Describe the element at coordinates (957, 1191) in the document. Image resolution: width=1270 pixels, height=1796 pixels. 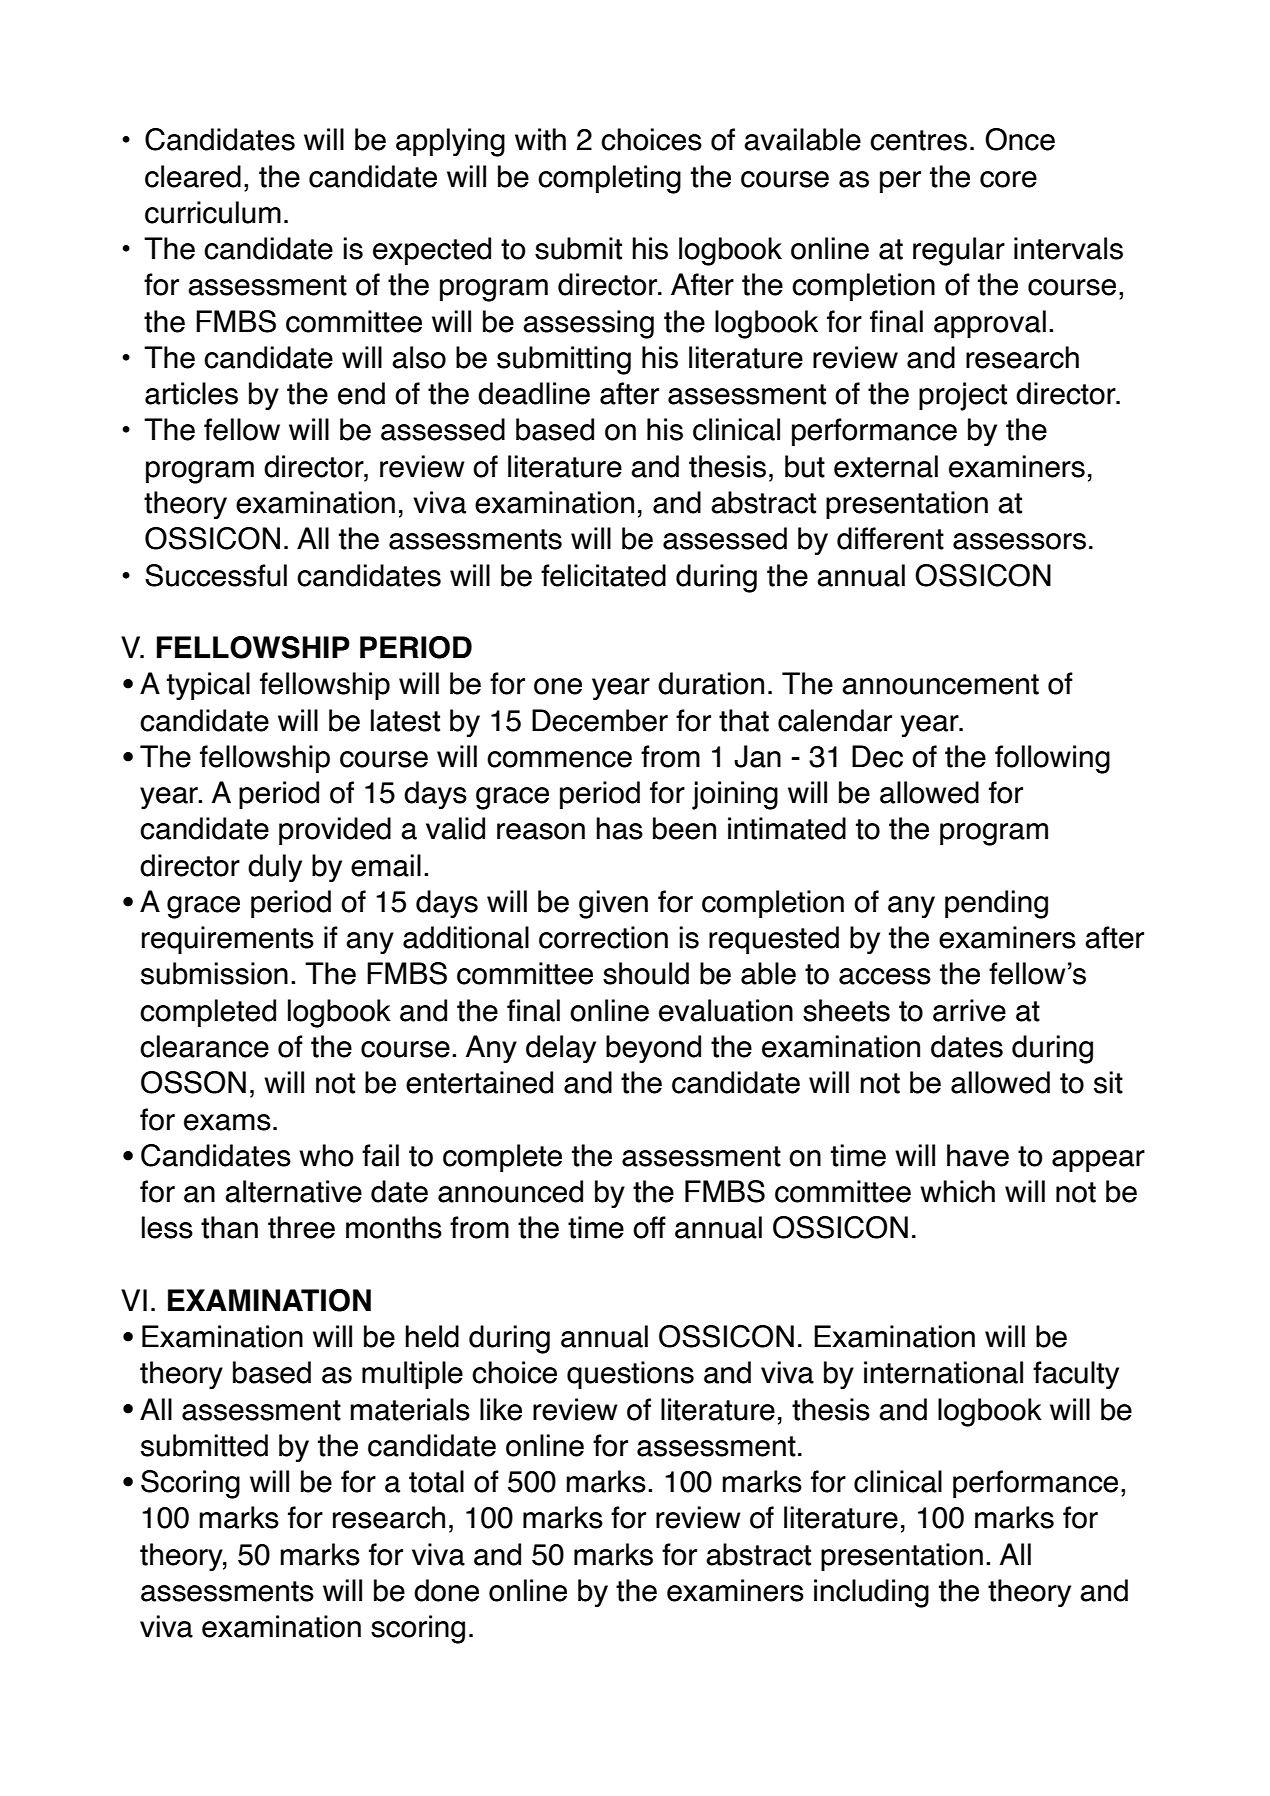
I see `which` at that location.
